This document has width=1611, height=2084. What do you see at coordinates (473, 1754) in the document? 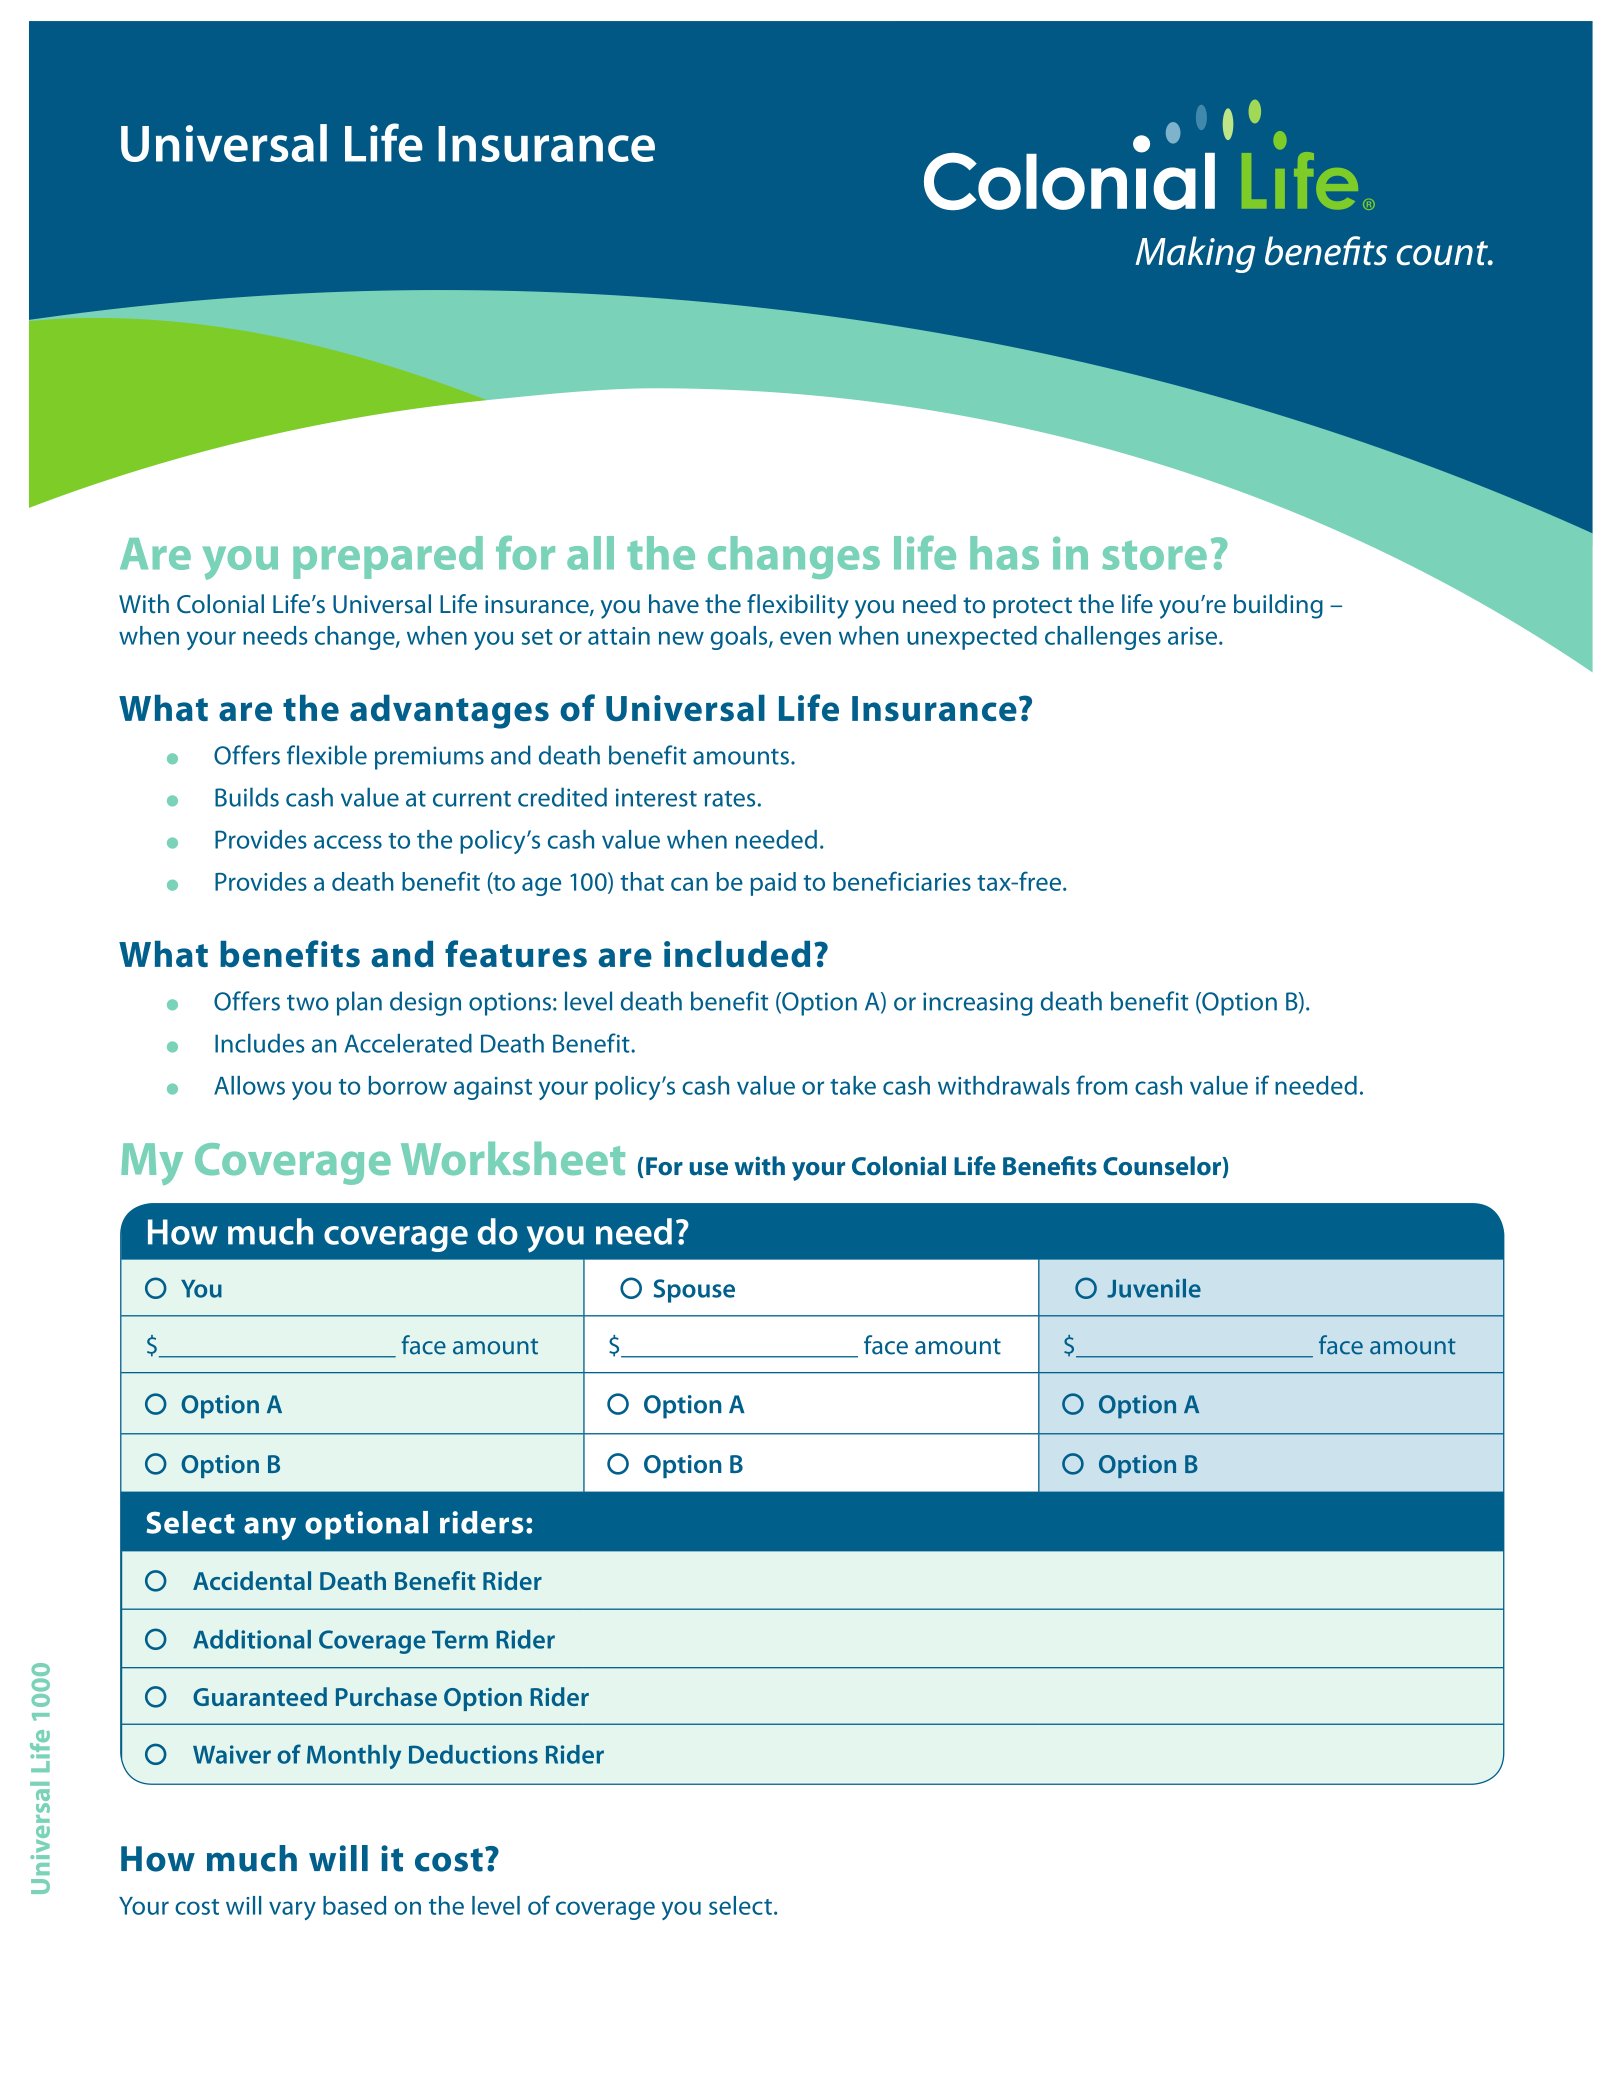
I see `Deductions` at bounding box center [473, 1754].
